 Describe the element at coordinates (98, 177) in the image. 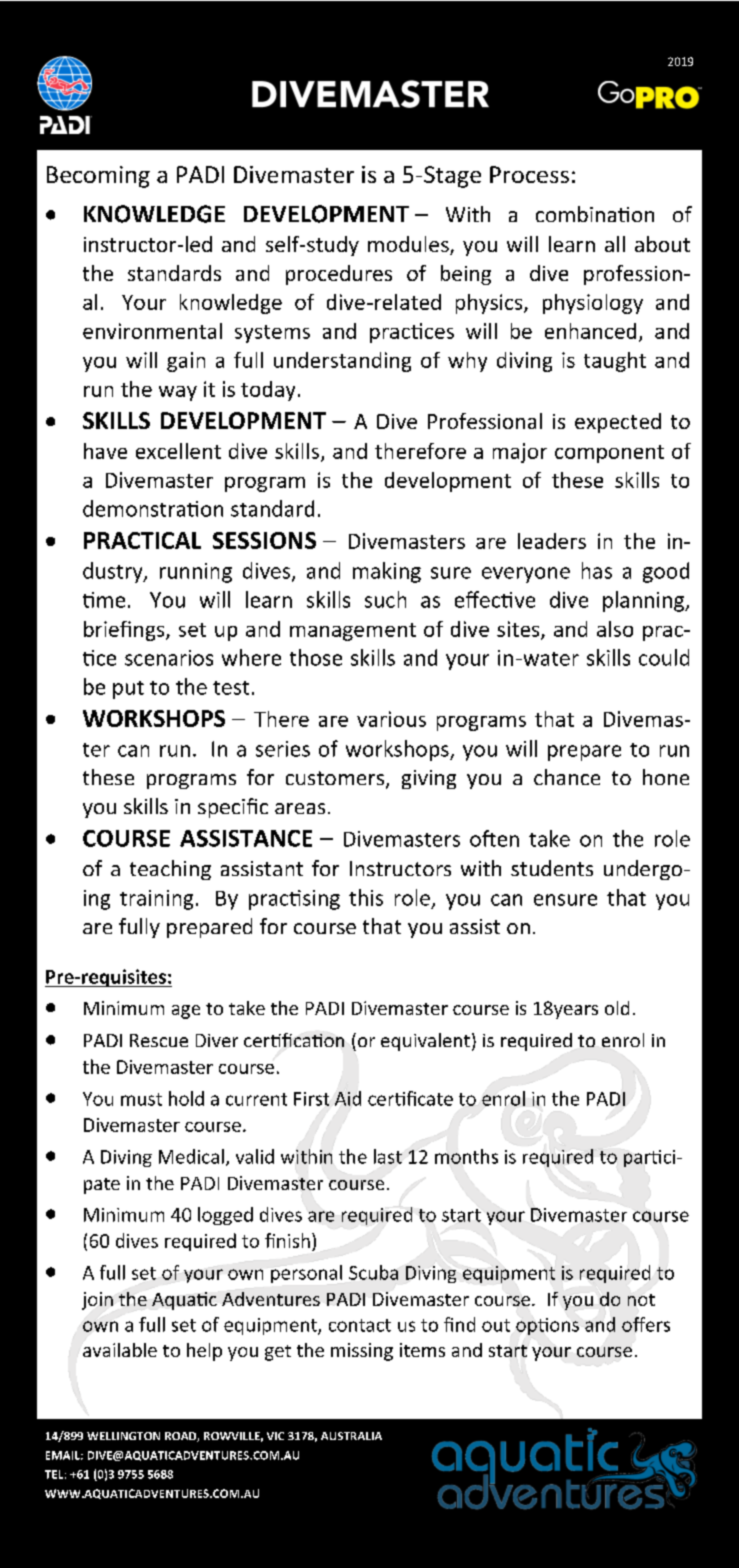

I see `Becoming` at that location.
